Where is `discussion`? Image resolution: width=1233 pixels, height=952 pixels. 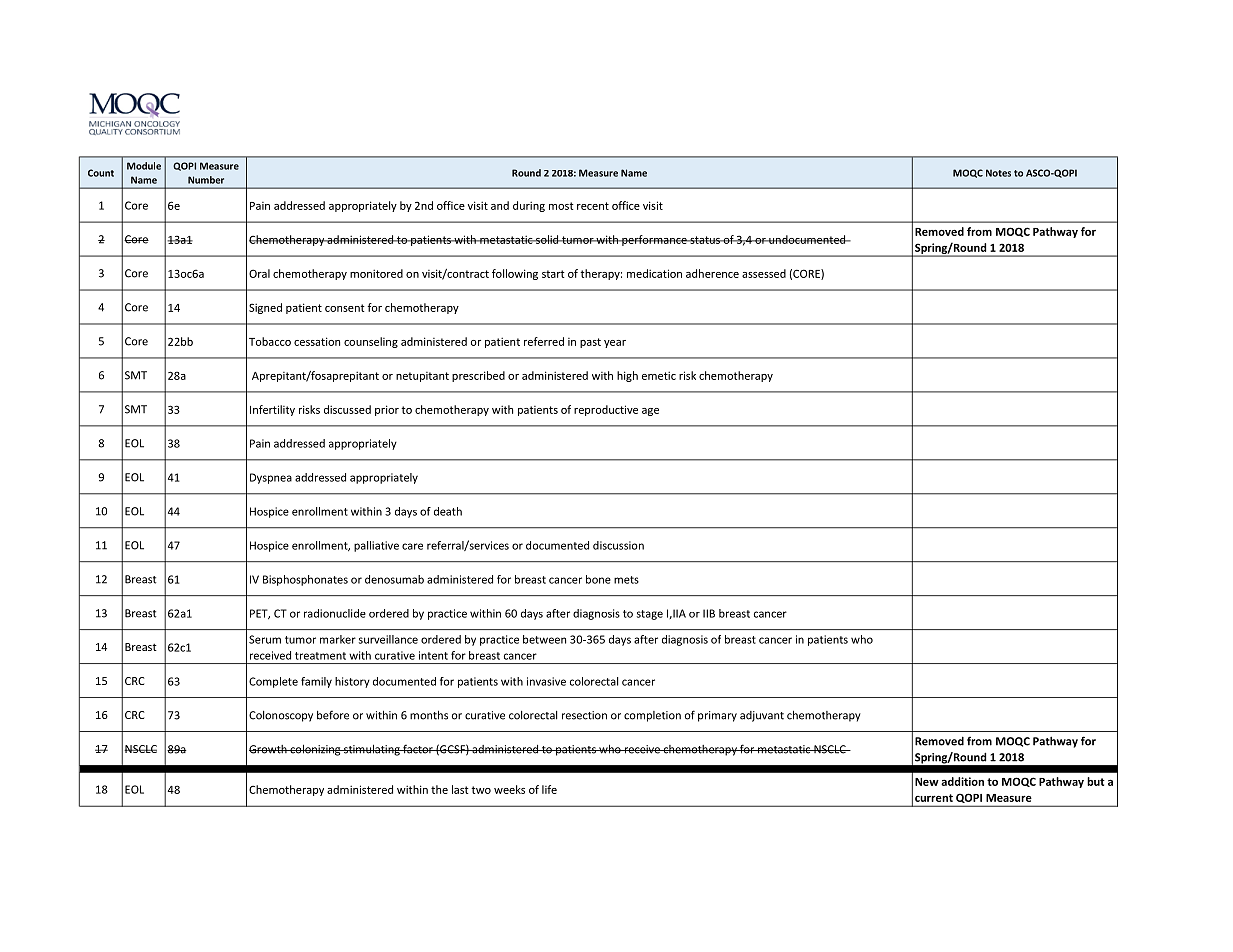 discussion is located at coordinates (618, 545).
